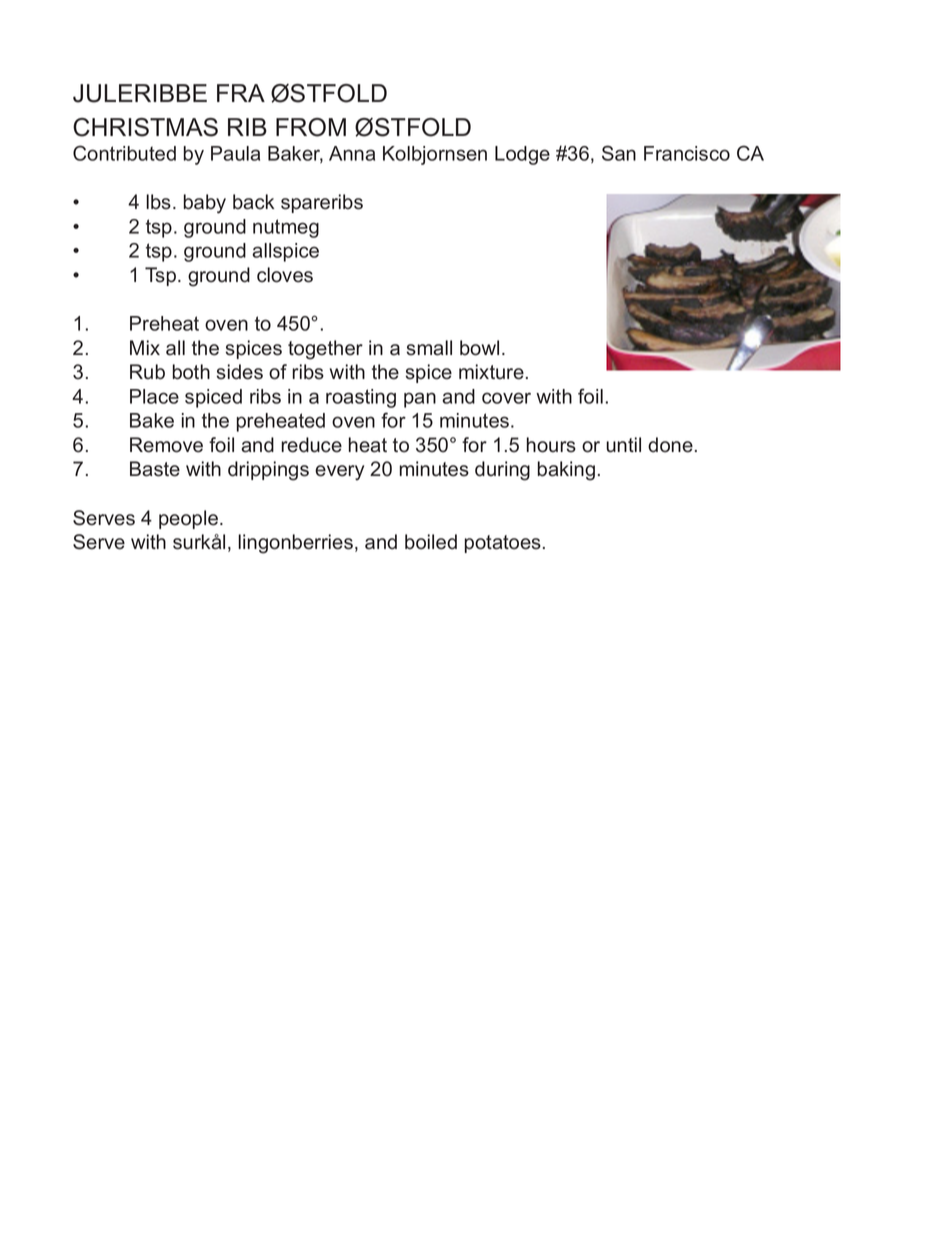 The height and width of the page is (1233, 952). What do you see at coordinates (623, 445) in the page?
I see `until` at bounding box center [623, 445].
